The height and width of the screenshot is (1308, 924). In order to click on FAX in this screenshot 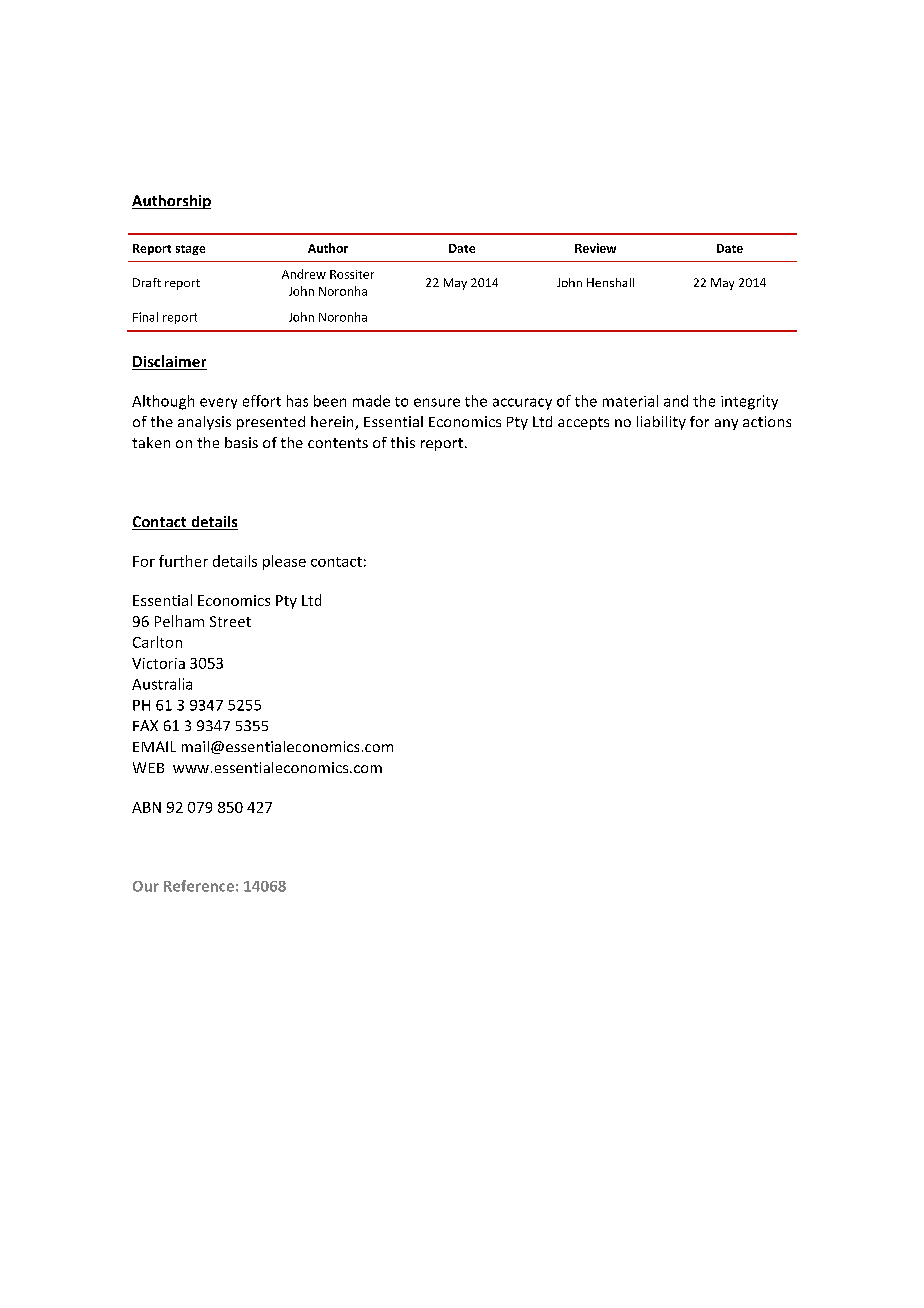, I will do `click(145, 725)`.
